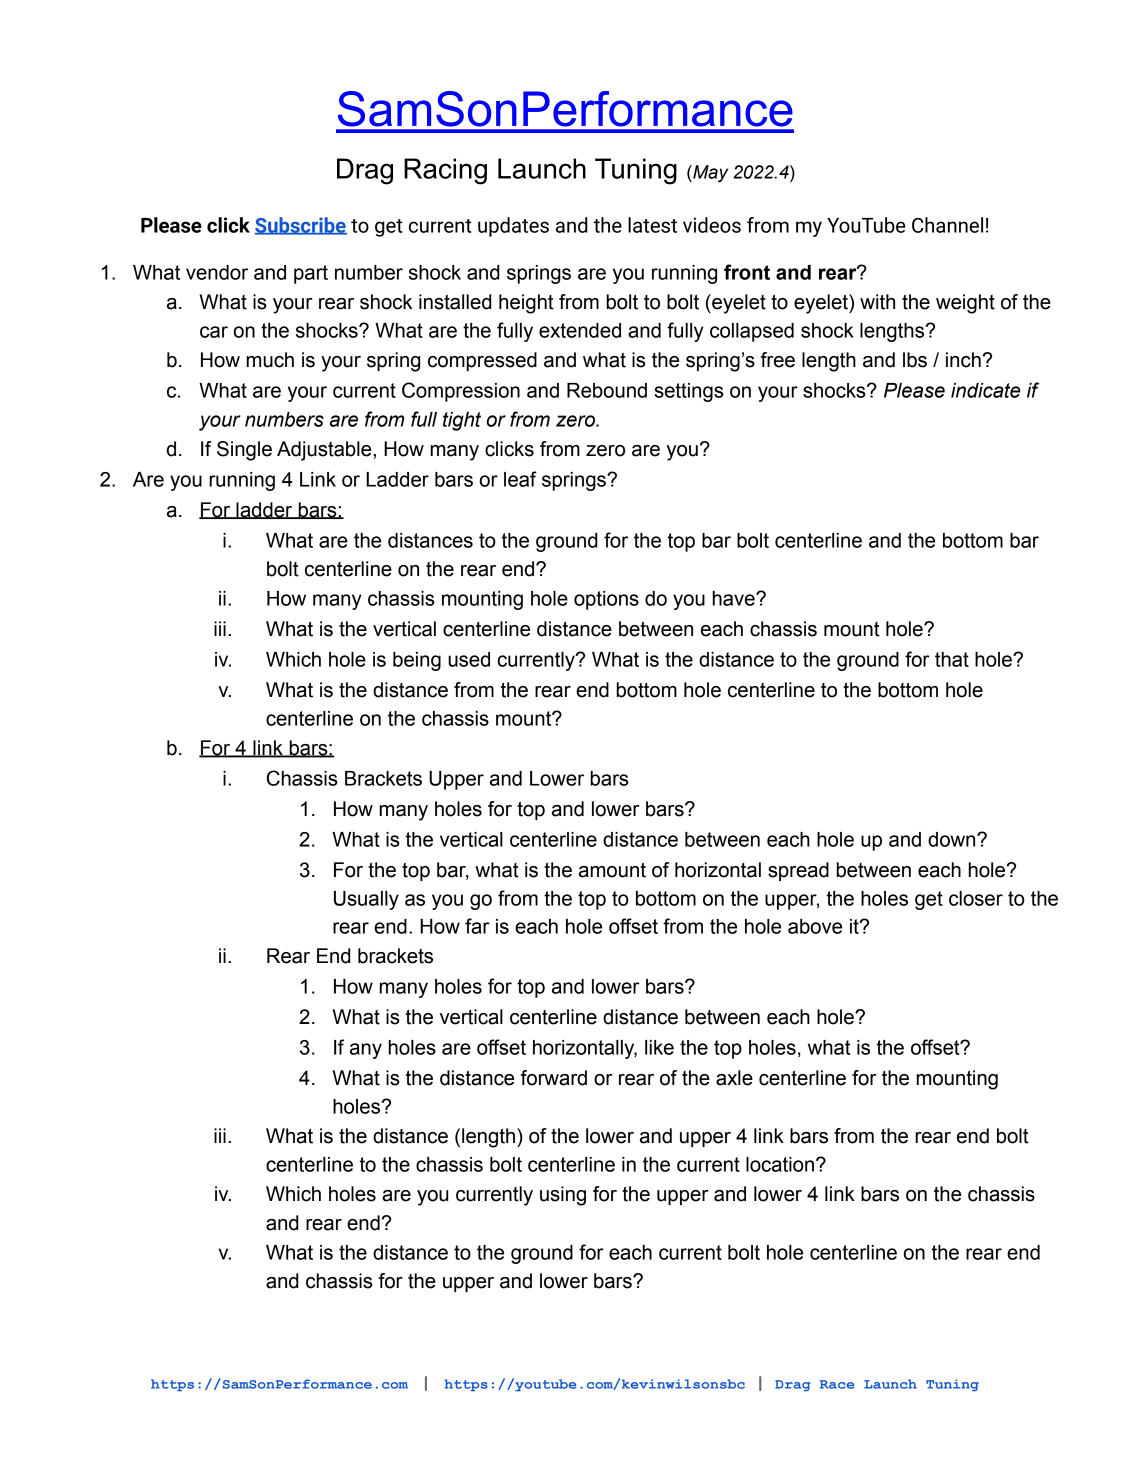 The image size is (1130, 1463). What do you see at coordinates (780, 1164) in the screenshot?
I see `location` at bounding box center [780, 1164].
